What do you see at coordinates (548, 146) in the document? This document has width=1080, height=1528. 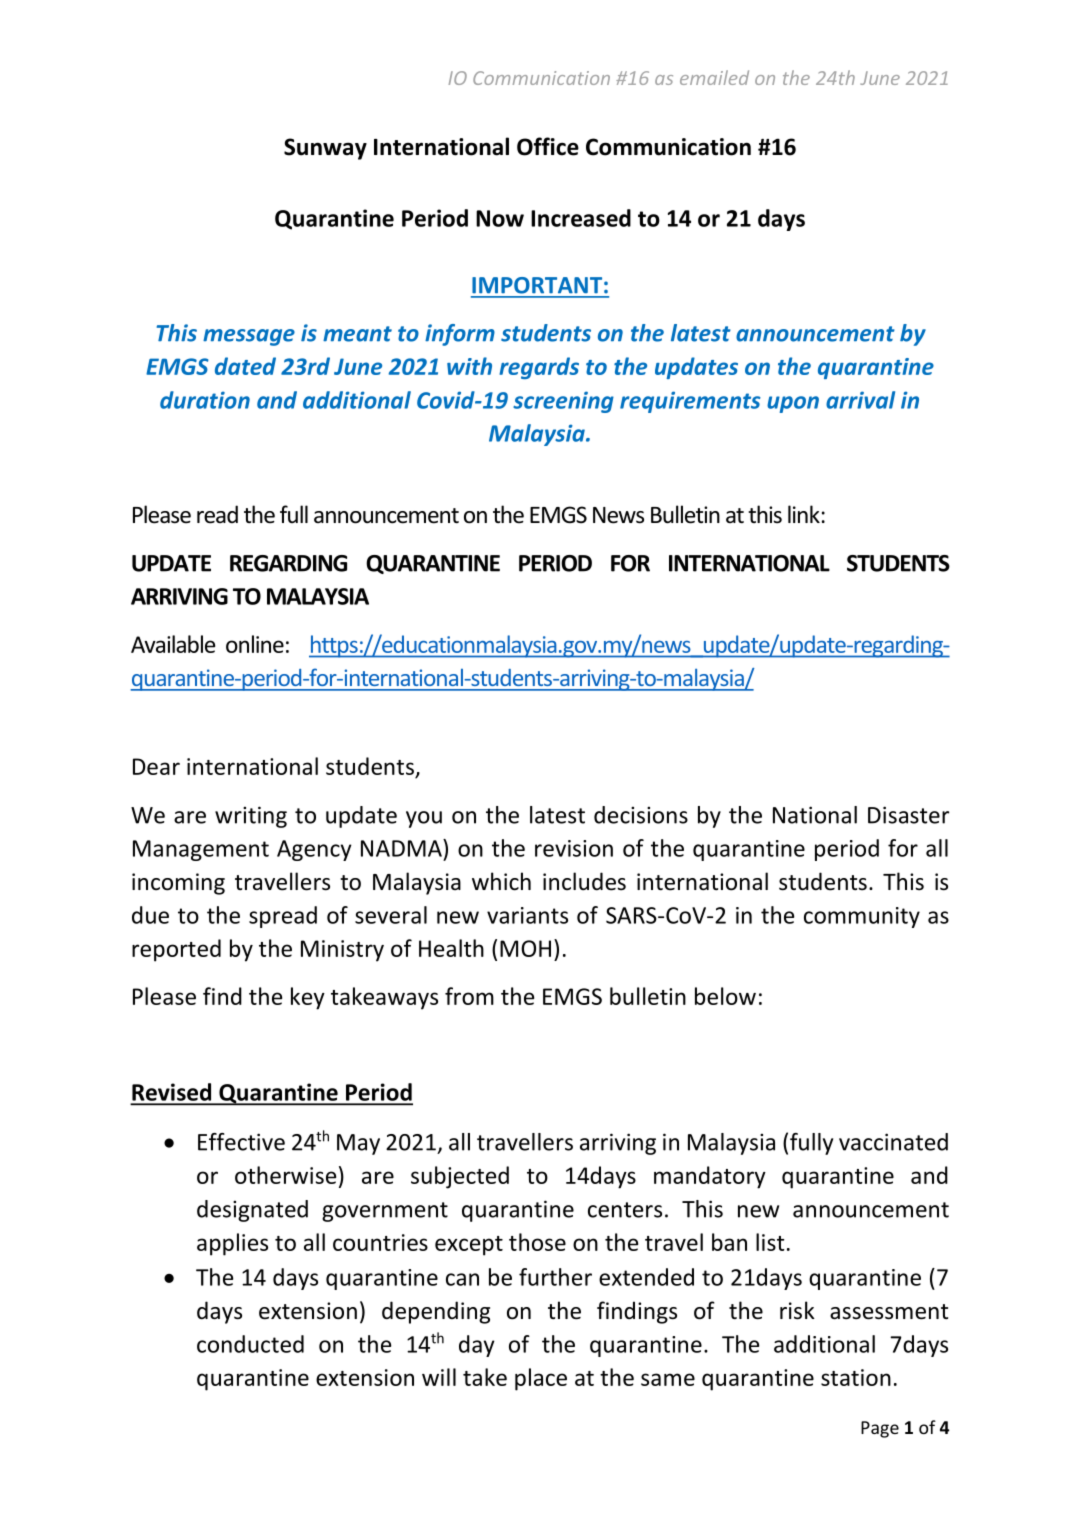 I see `Office` at bounding box center [548, 146].
